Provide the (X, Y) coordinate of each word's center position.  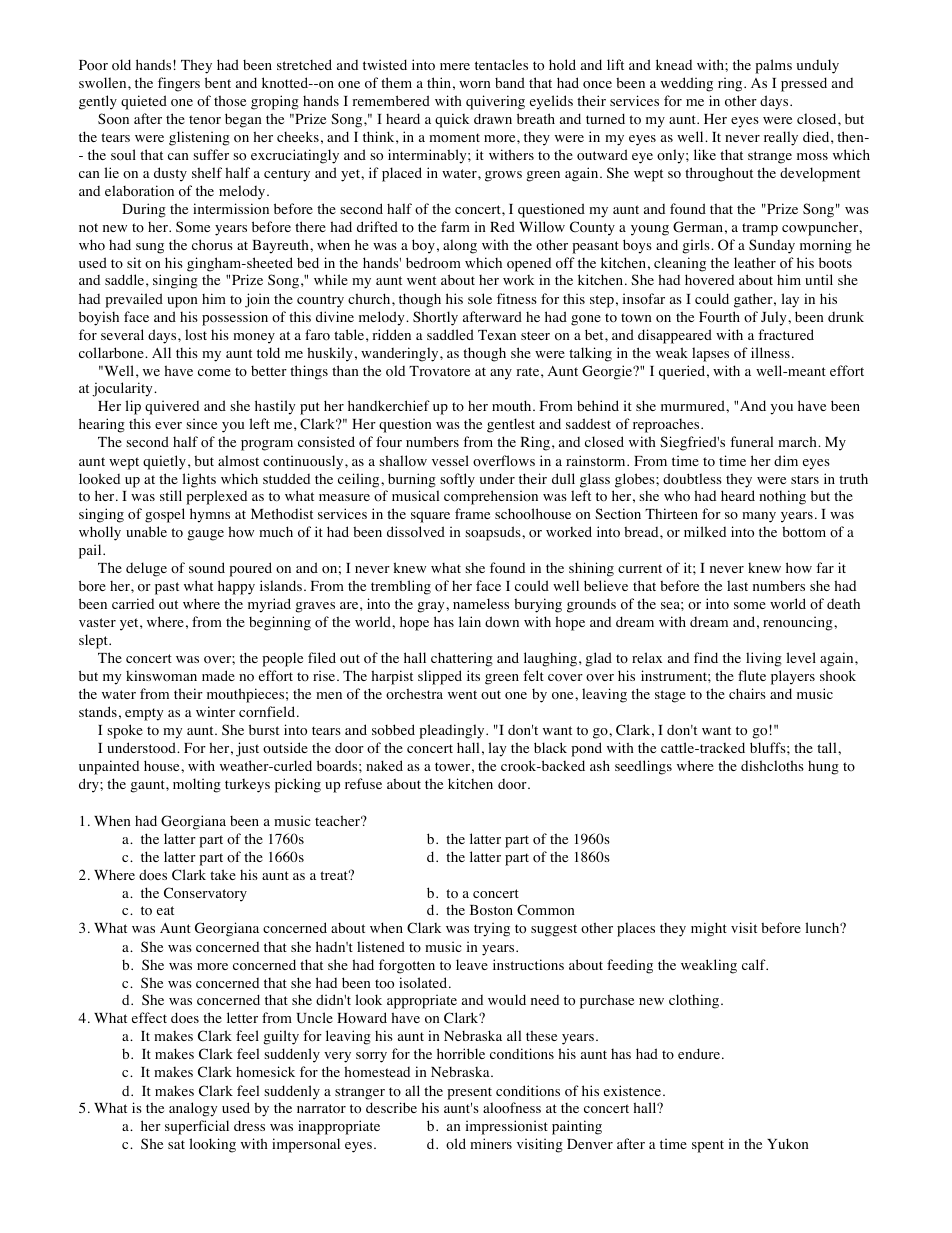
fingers (179, 84)
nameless (481, 603)
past (167, 588)
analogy (193, 1109)
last (737, 585)
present (469, 1093)
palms (773, 66)
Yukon (788, 1144)
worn (475, 84)
